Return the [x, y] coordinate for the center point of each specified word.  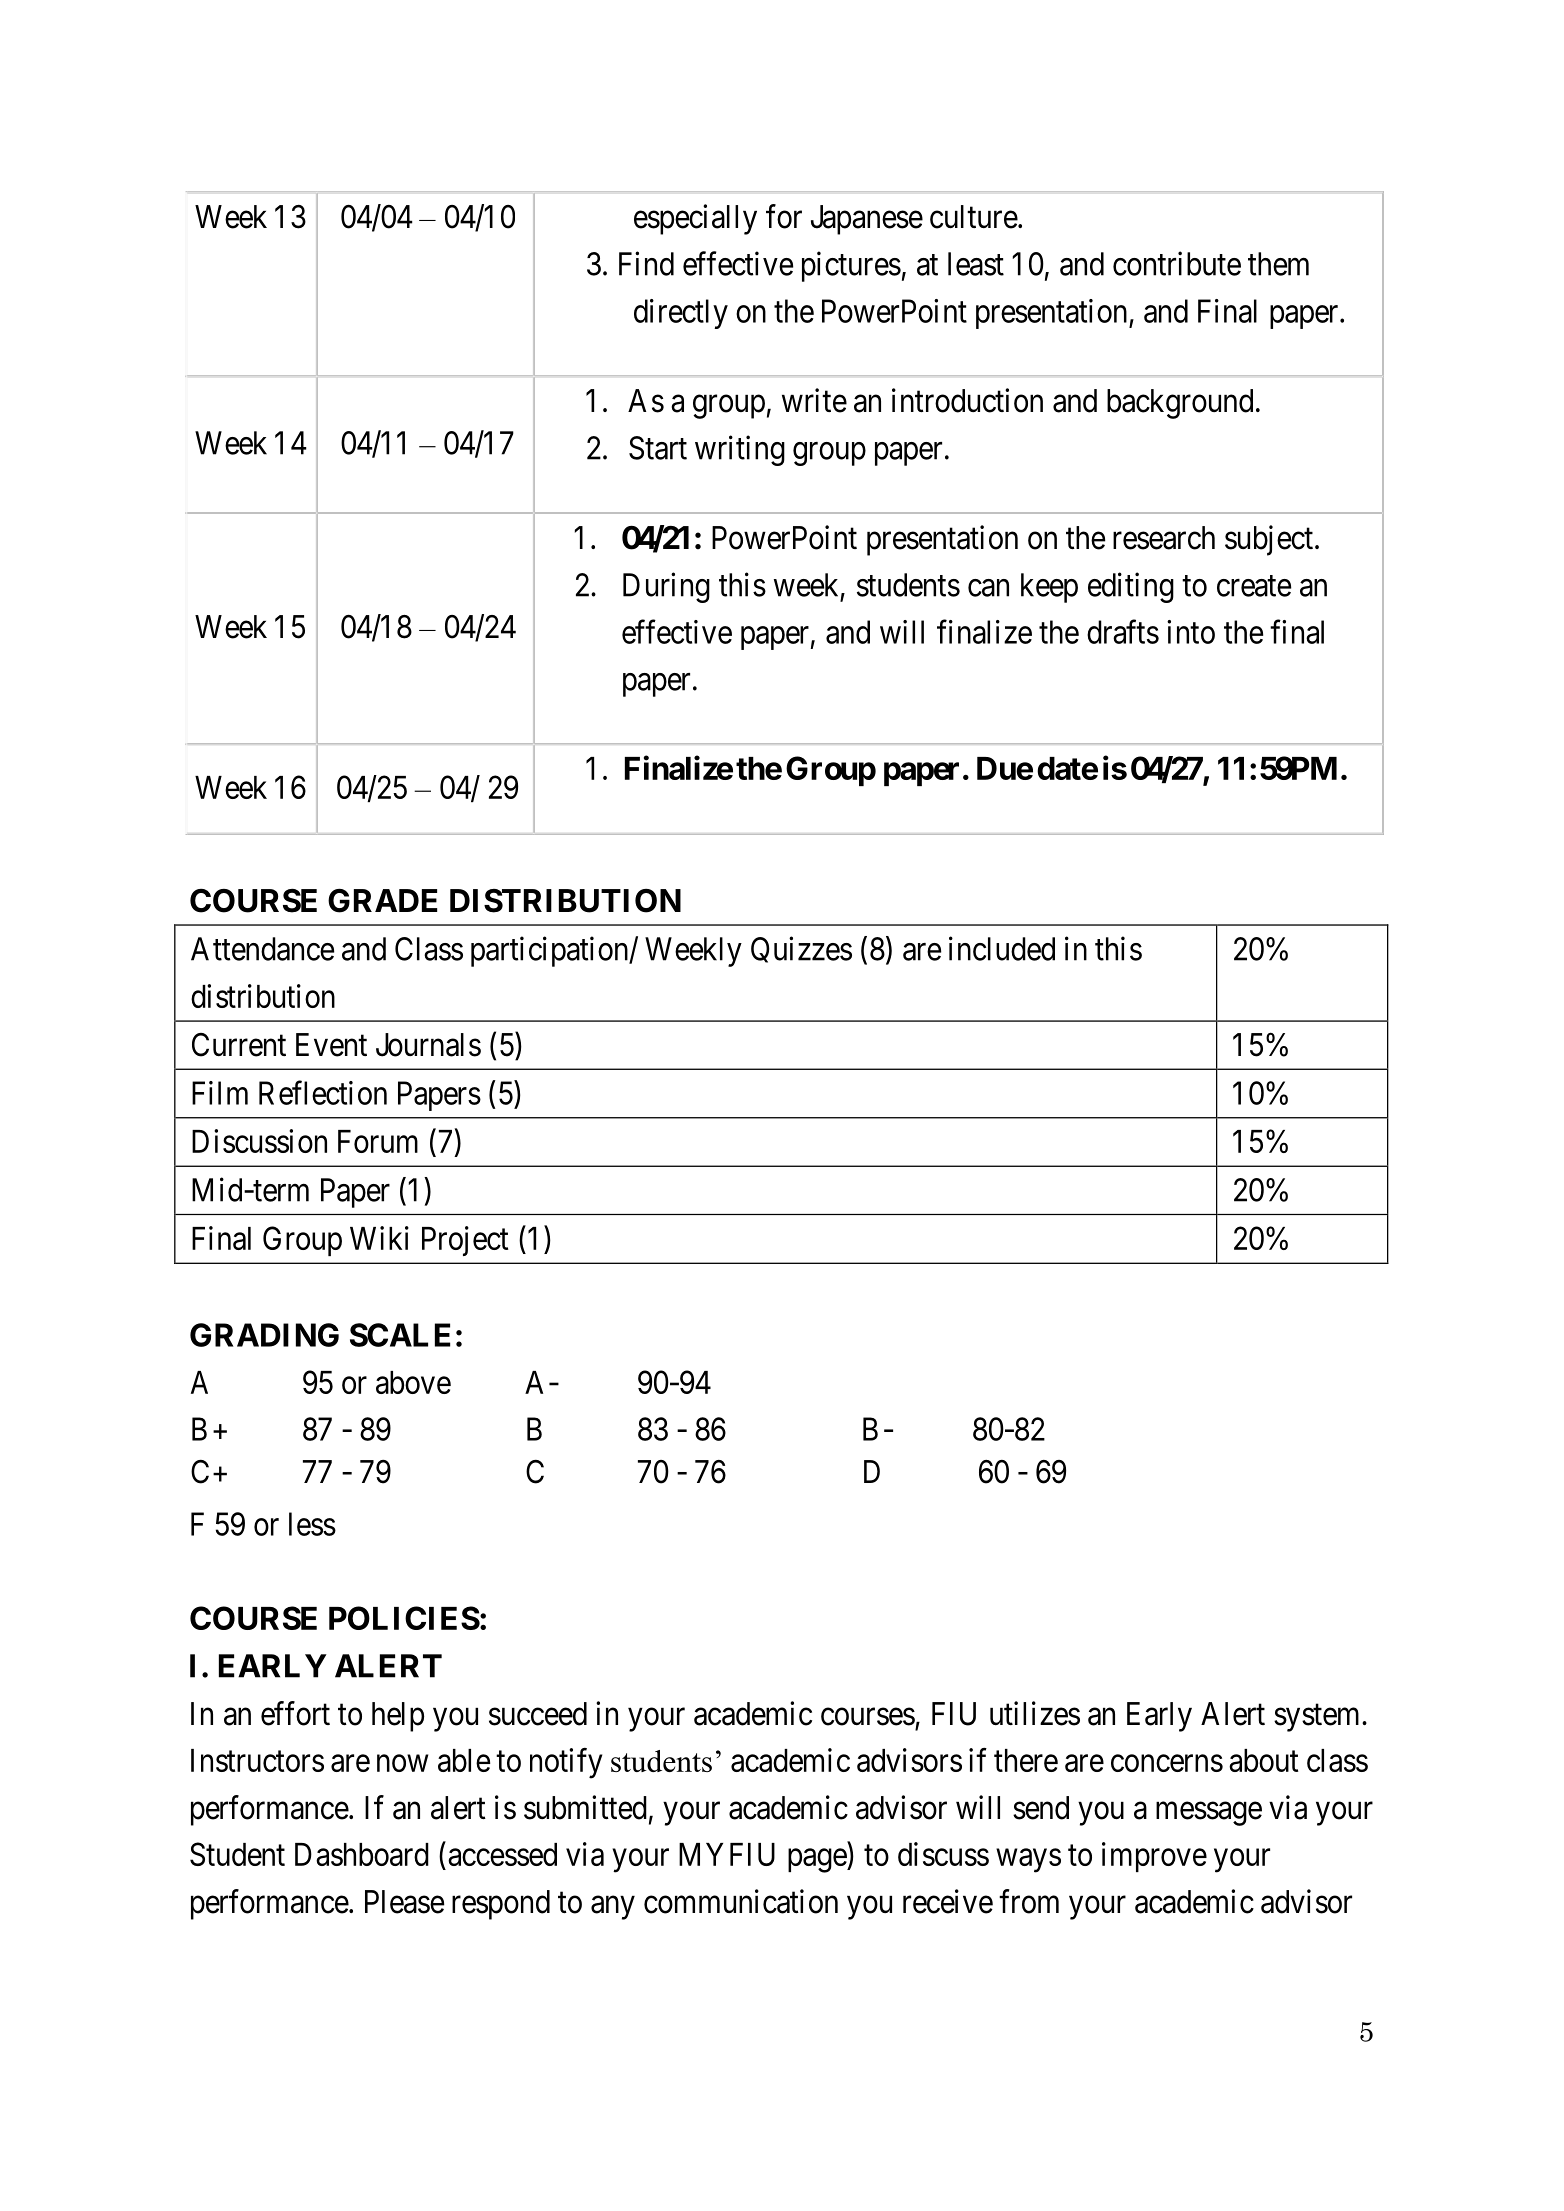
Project [465, 1241]
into [1191, 632]
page [818, 1861]
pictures [851, 266]
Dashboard [362, 1854]
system [1318, 1718]
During [666, 587]
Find [646, 263]
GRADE [382, 900]
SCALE [400, 1335]
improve [1154, 1857]
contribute [1177, 263]
